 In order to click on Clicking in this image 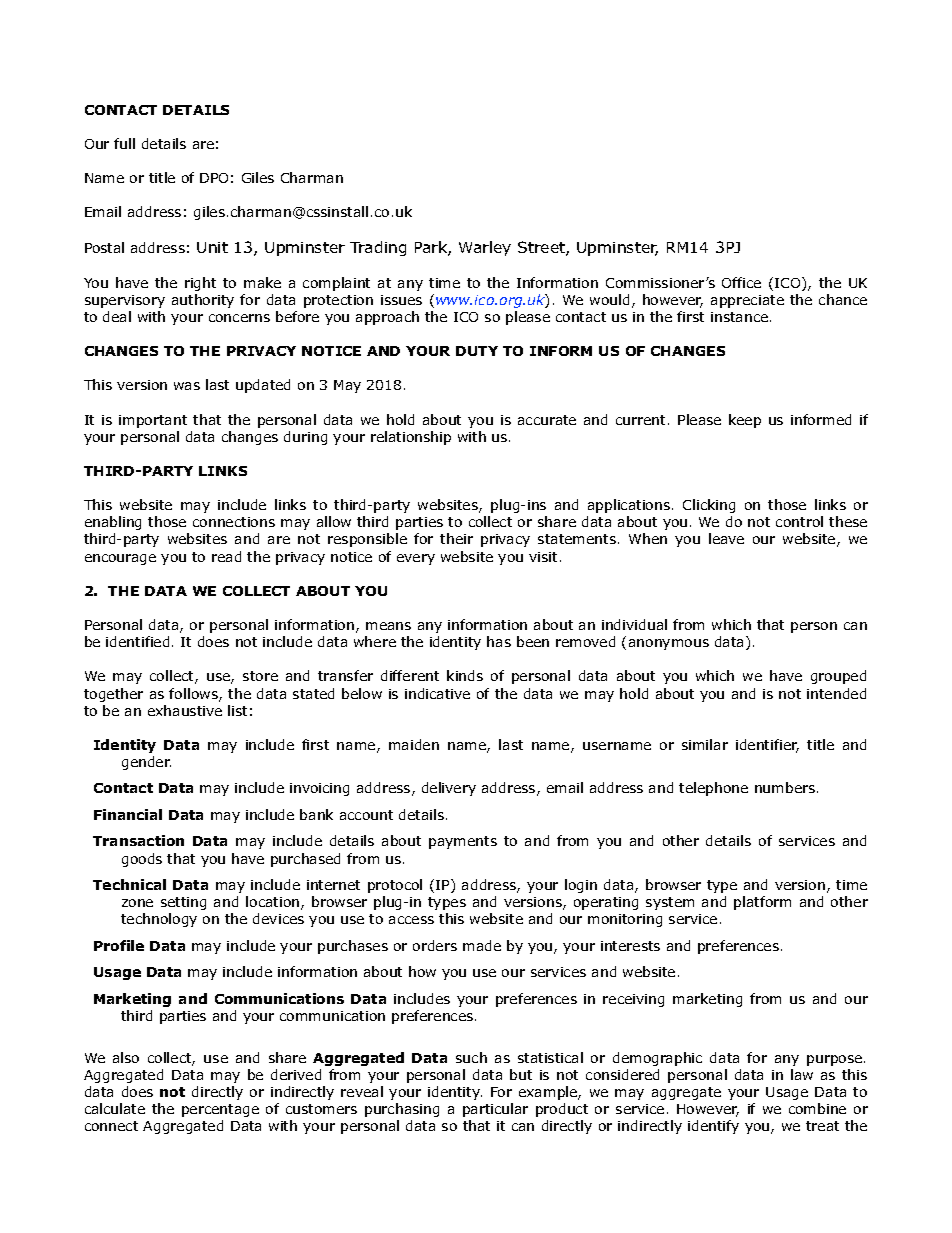, I will do `click(709, 506)`.
